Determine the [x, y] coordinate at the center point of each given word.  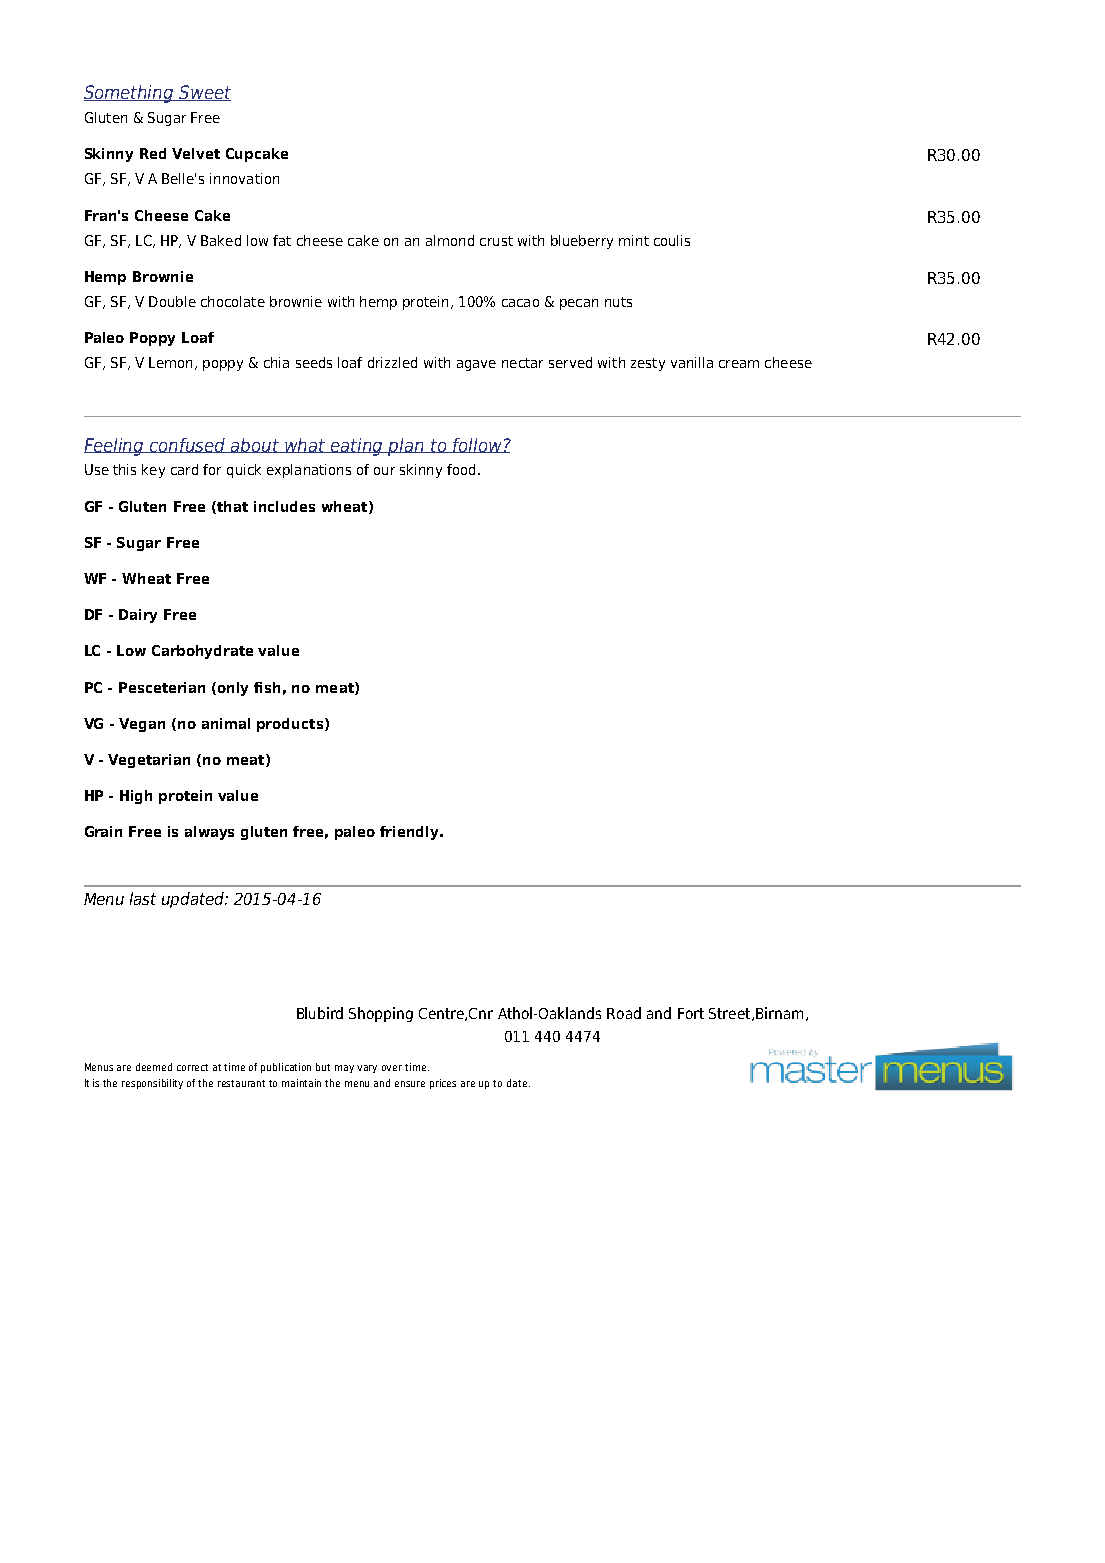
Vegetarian [149, 761]
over [392, 1068]
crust [496, 241]
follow [477, 445]
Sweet [204, 93]
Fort [691, 1013]
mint [634, 240]
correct [192, 1067]
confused [188, 445]
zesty [648, 364]
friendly [410, 833]
